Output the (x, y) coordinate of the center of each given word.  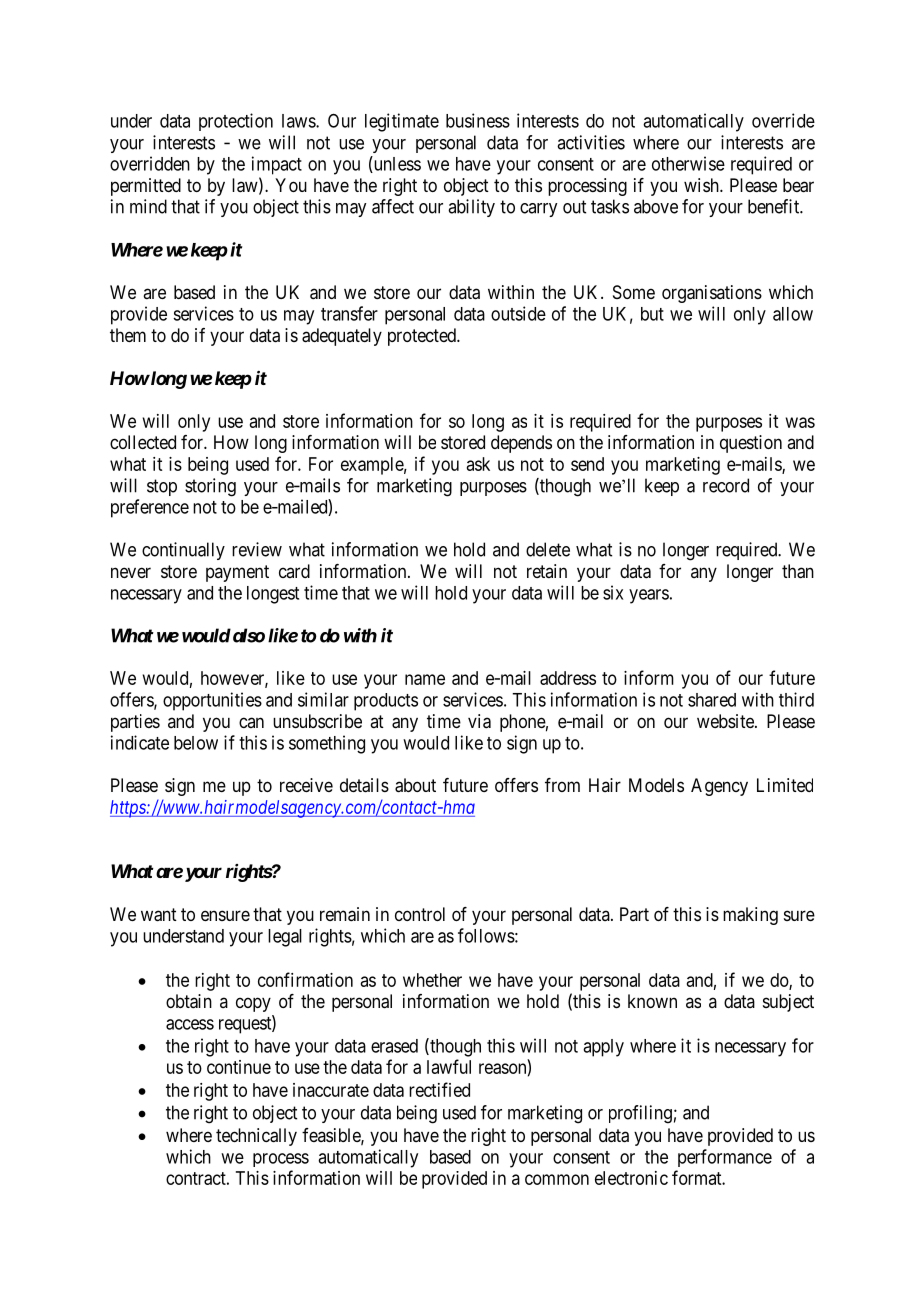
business (478, 120)
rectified (439, 1089)
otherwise (688, 163)
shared (712, 700)
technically (256, 1137)
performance (725, 1158)
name (425, 679)
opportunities (212, 701)
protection (236, 122)
